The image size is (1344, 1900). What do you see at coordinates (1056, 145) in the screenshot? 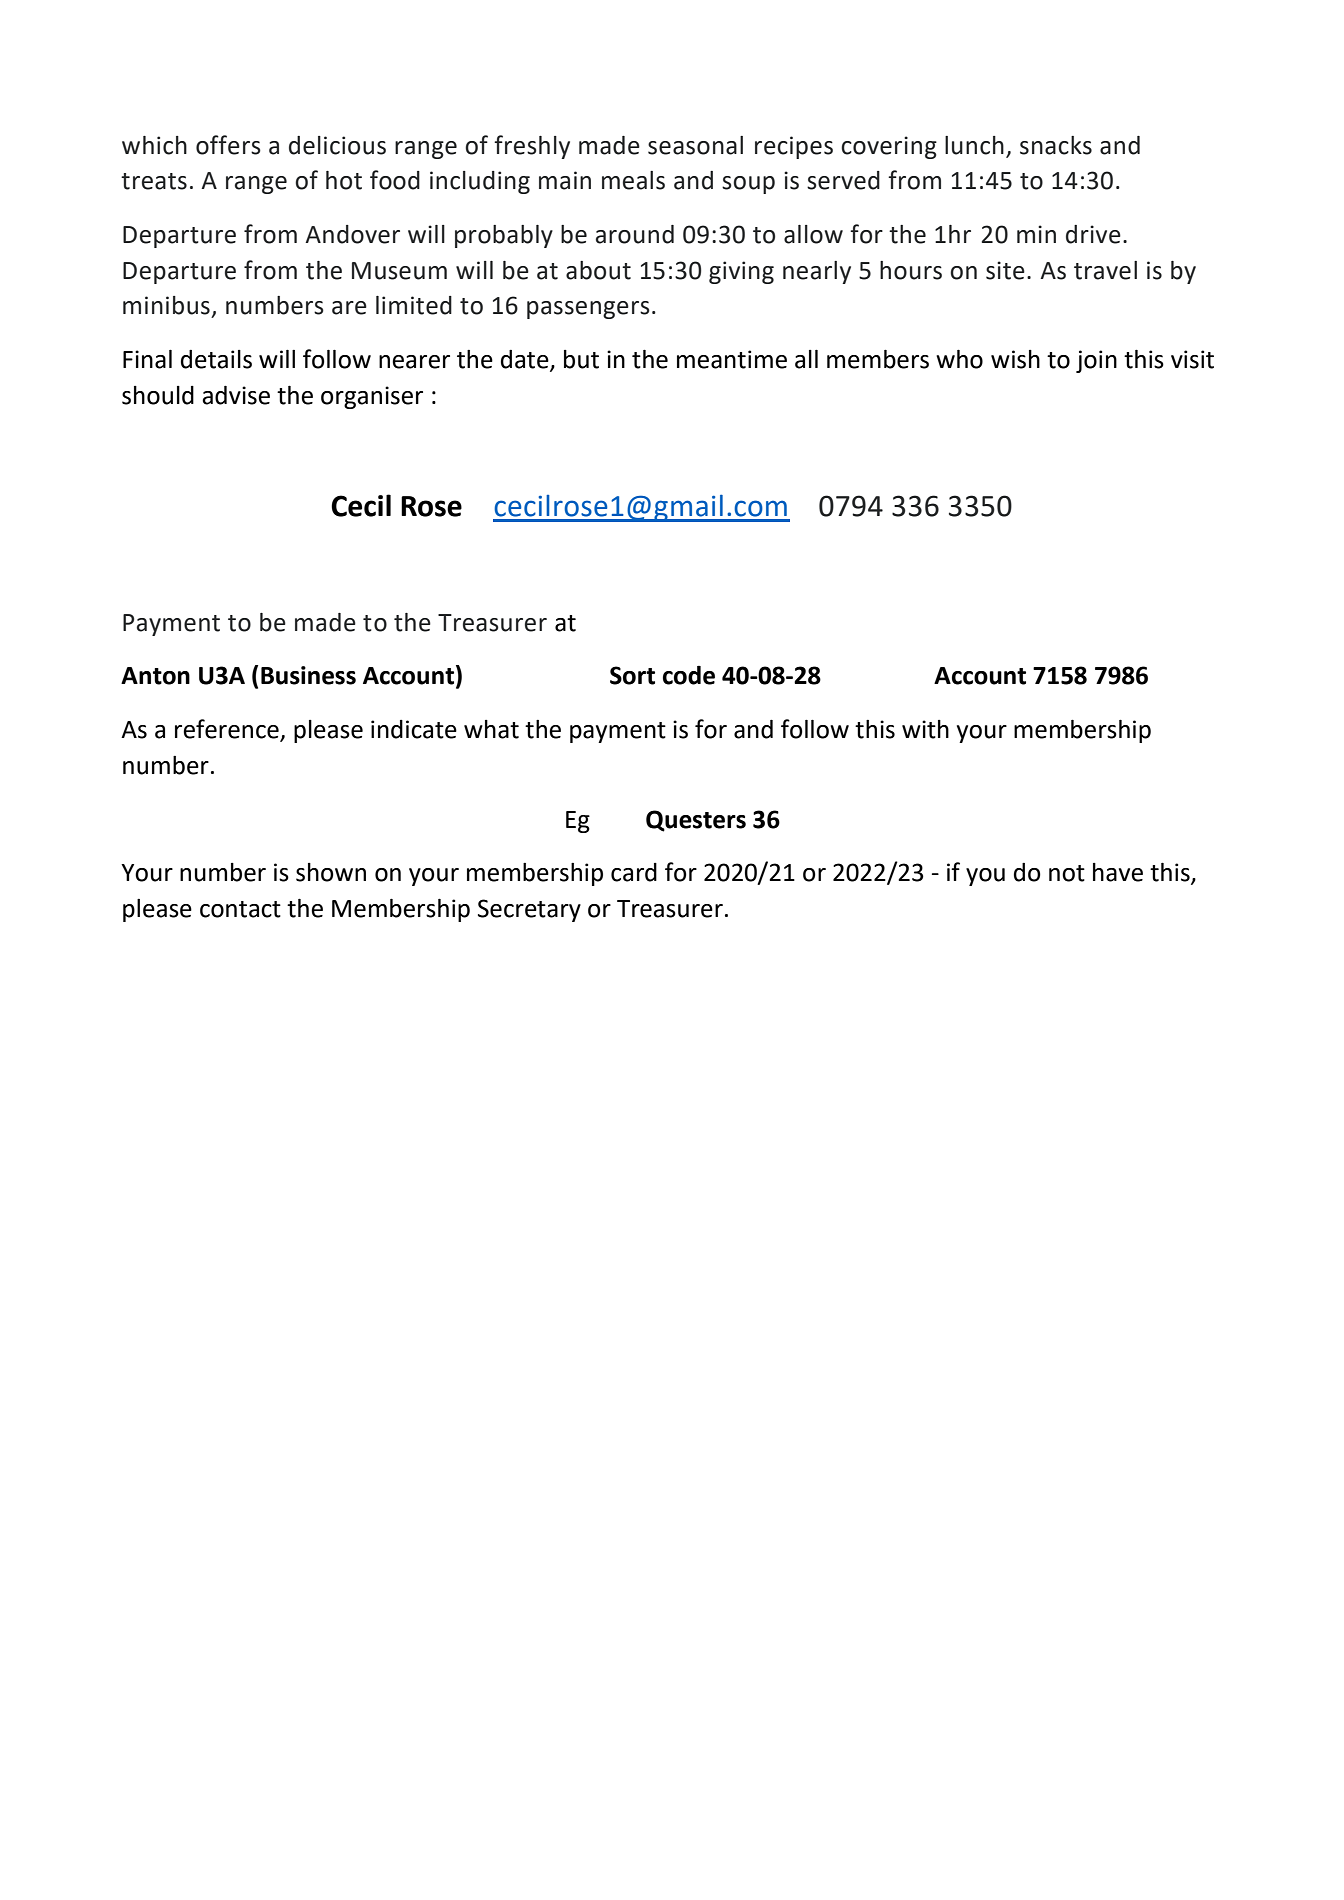
I see `snacks` at bounding box center [1056, 145].
